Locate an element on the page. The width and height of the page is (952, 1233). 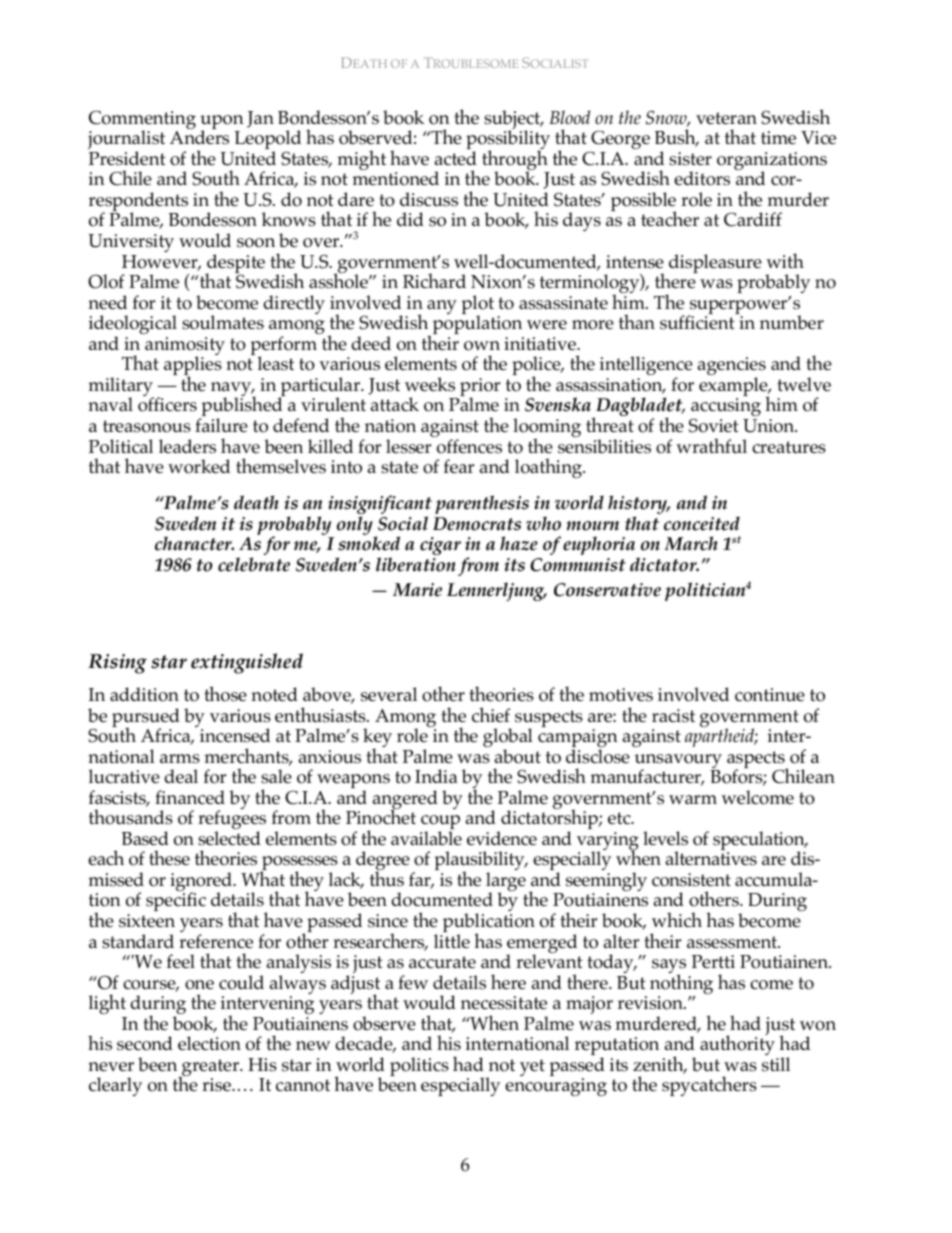
applies is located at coordinates (193, 367).
